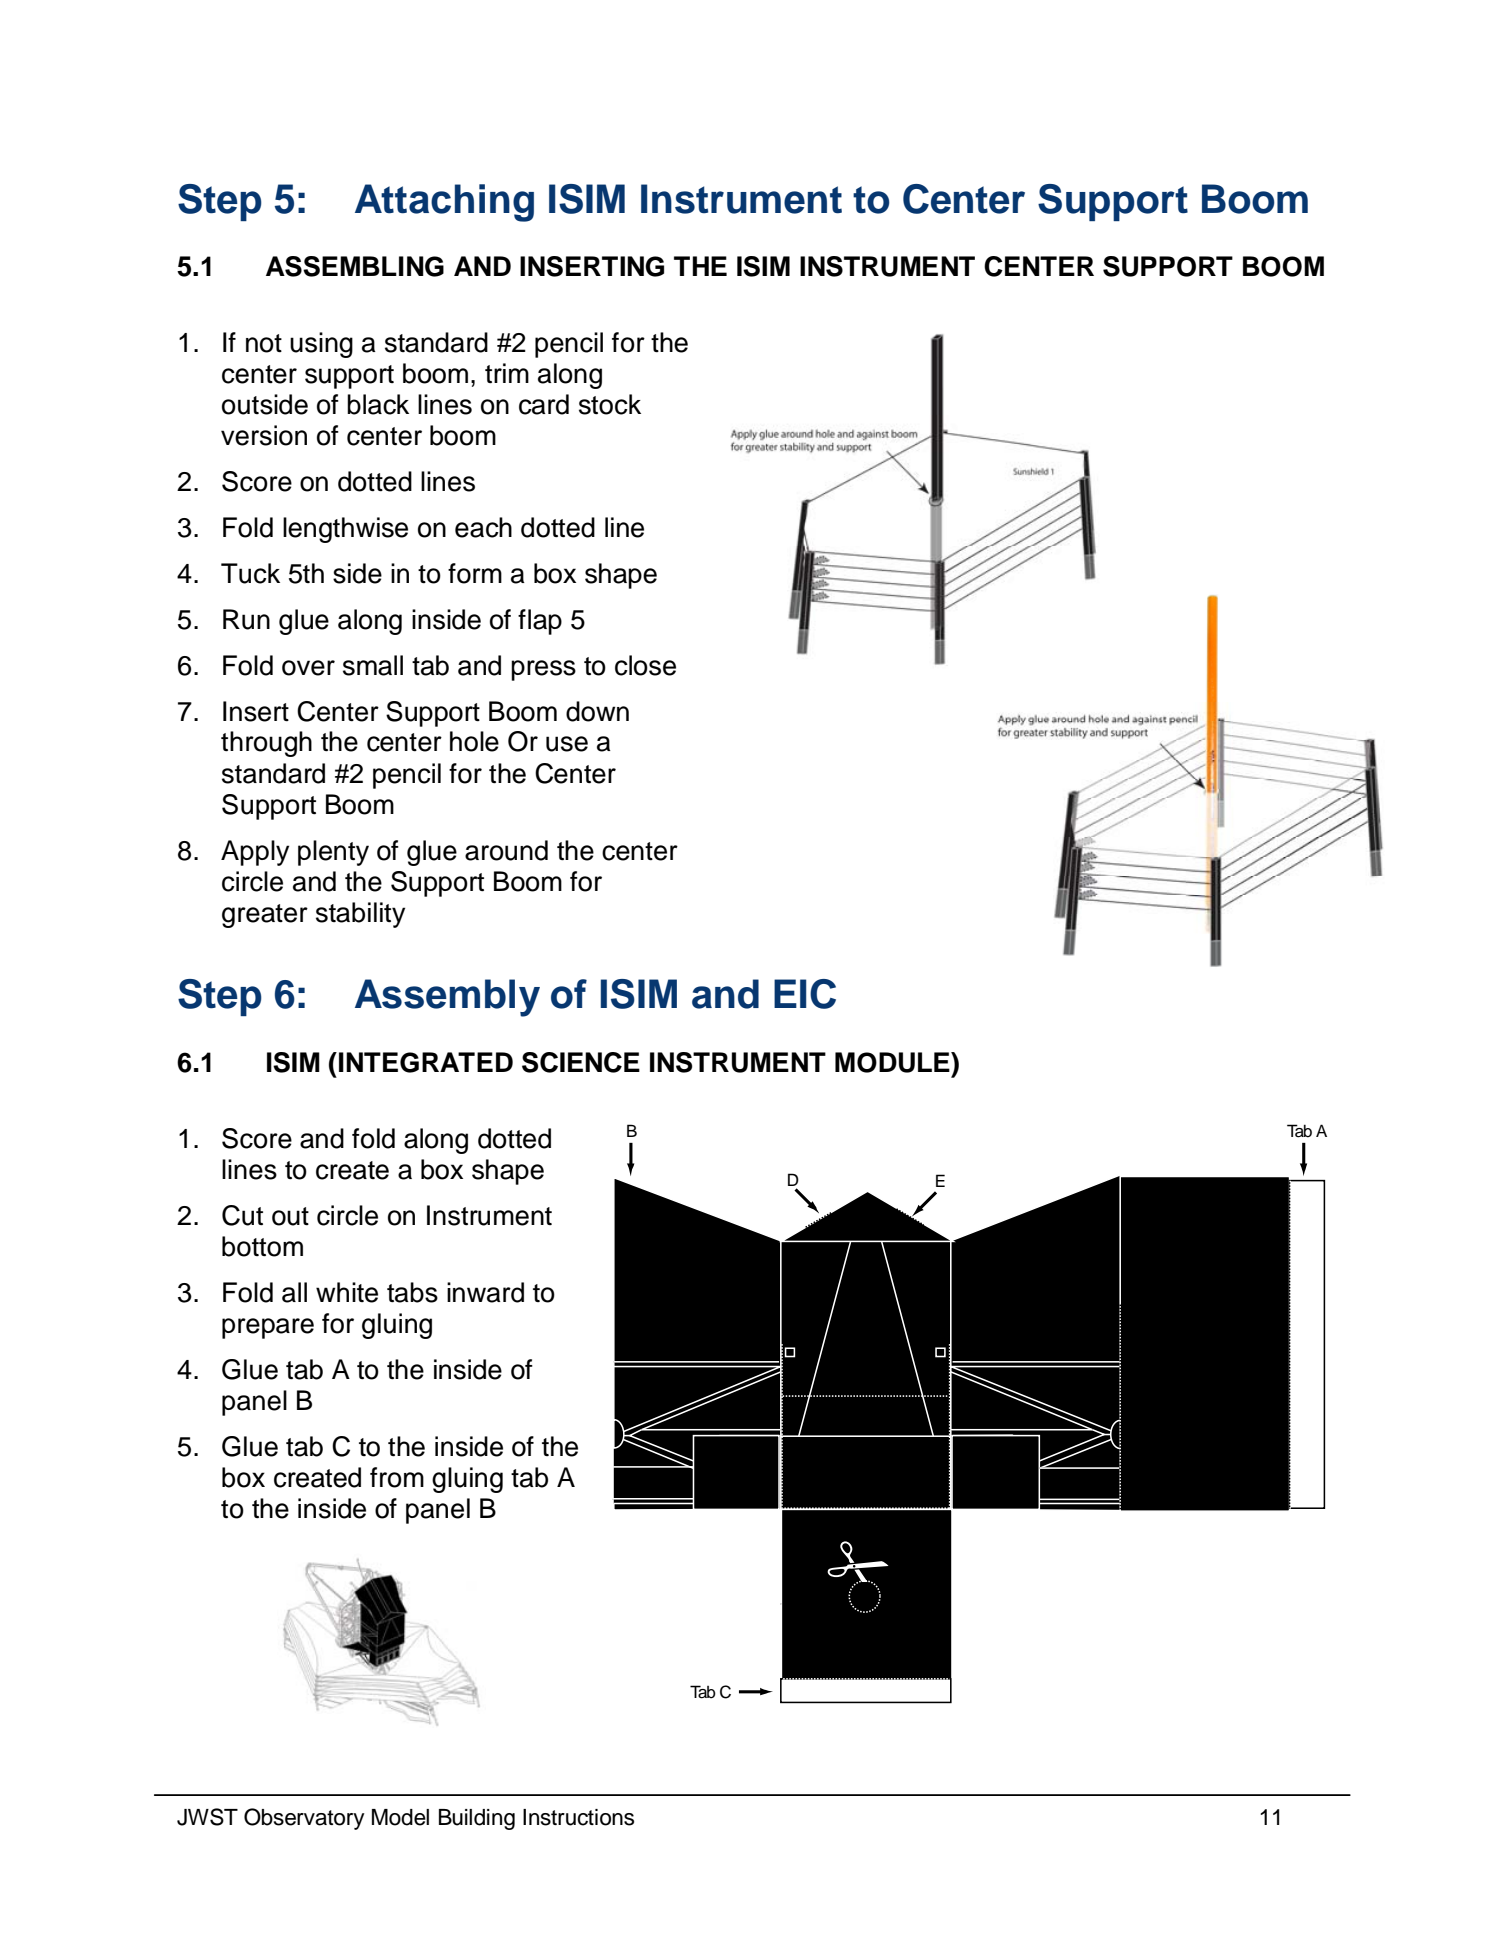  I want to click on greater, so click(265, 916).
